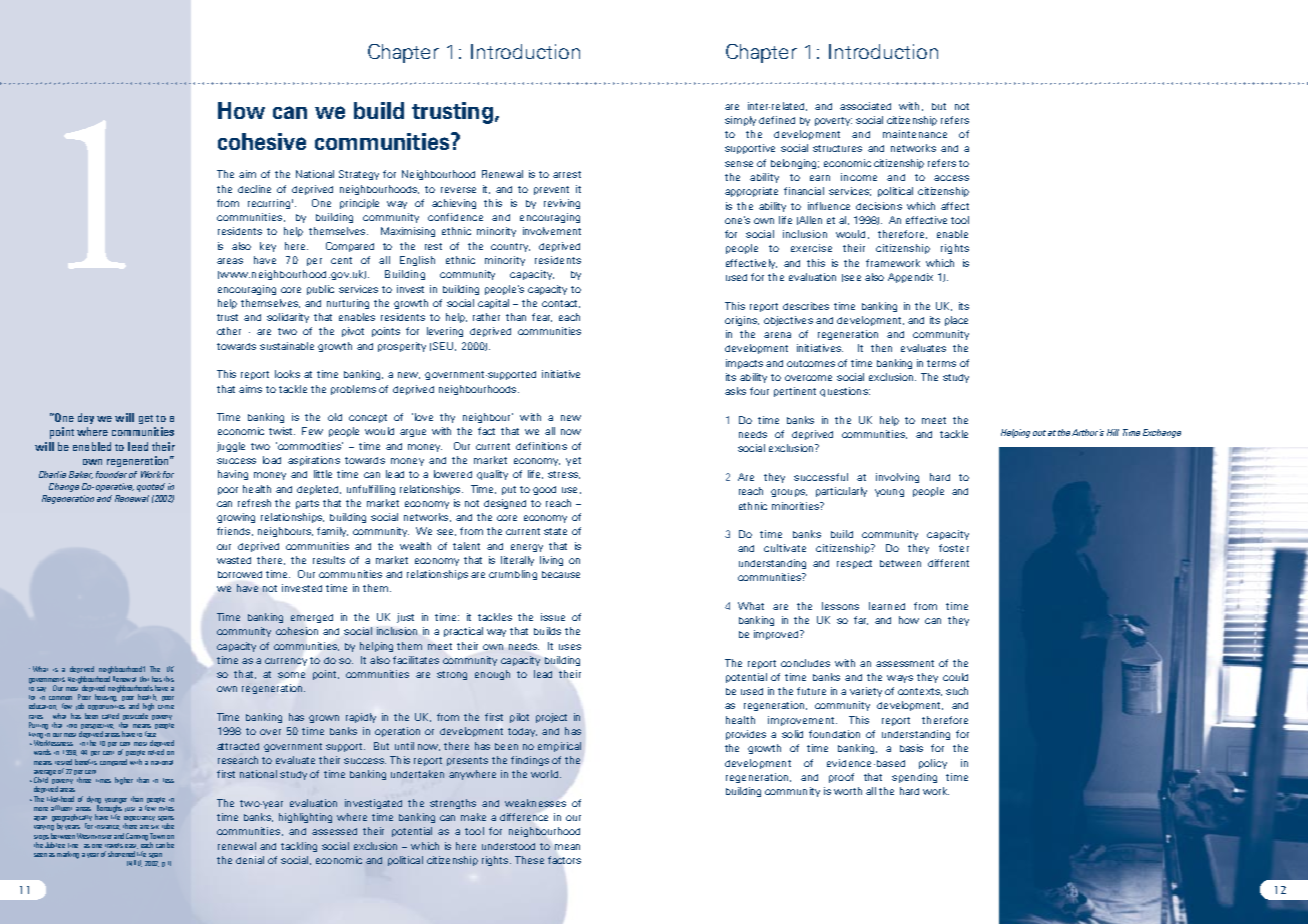 Image resolution: width=1308 pixels, height=924 pixels. What do you see at coordinates (740, 121) in the screenshot?
I see `simply` at bounding box center [740, 121].
